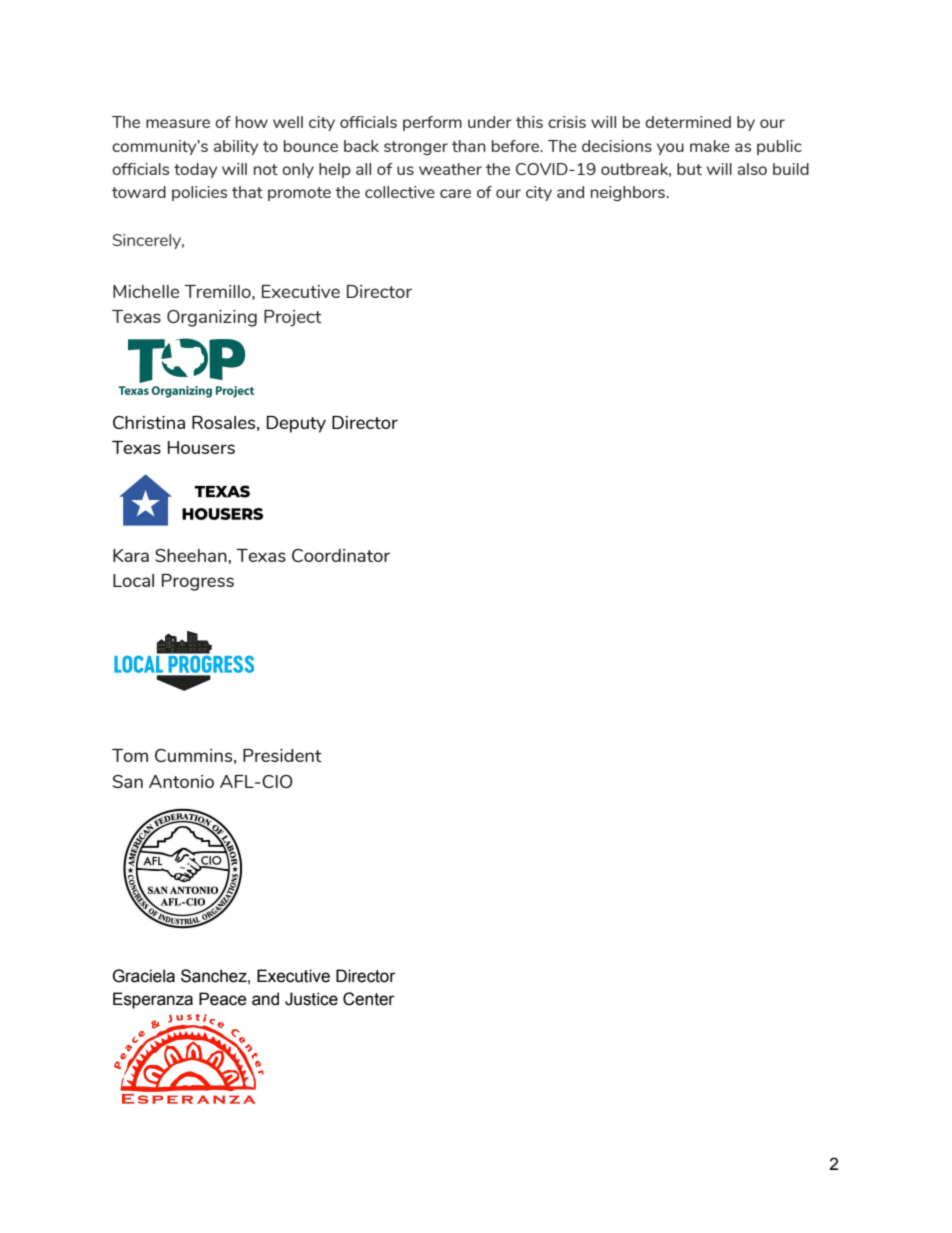 The width and height of the screenshot is (952, 1233). Describe the element at coordinates (282, 755) in the screenshot. I see `President` at that location.
